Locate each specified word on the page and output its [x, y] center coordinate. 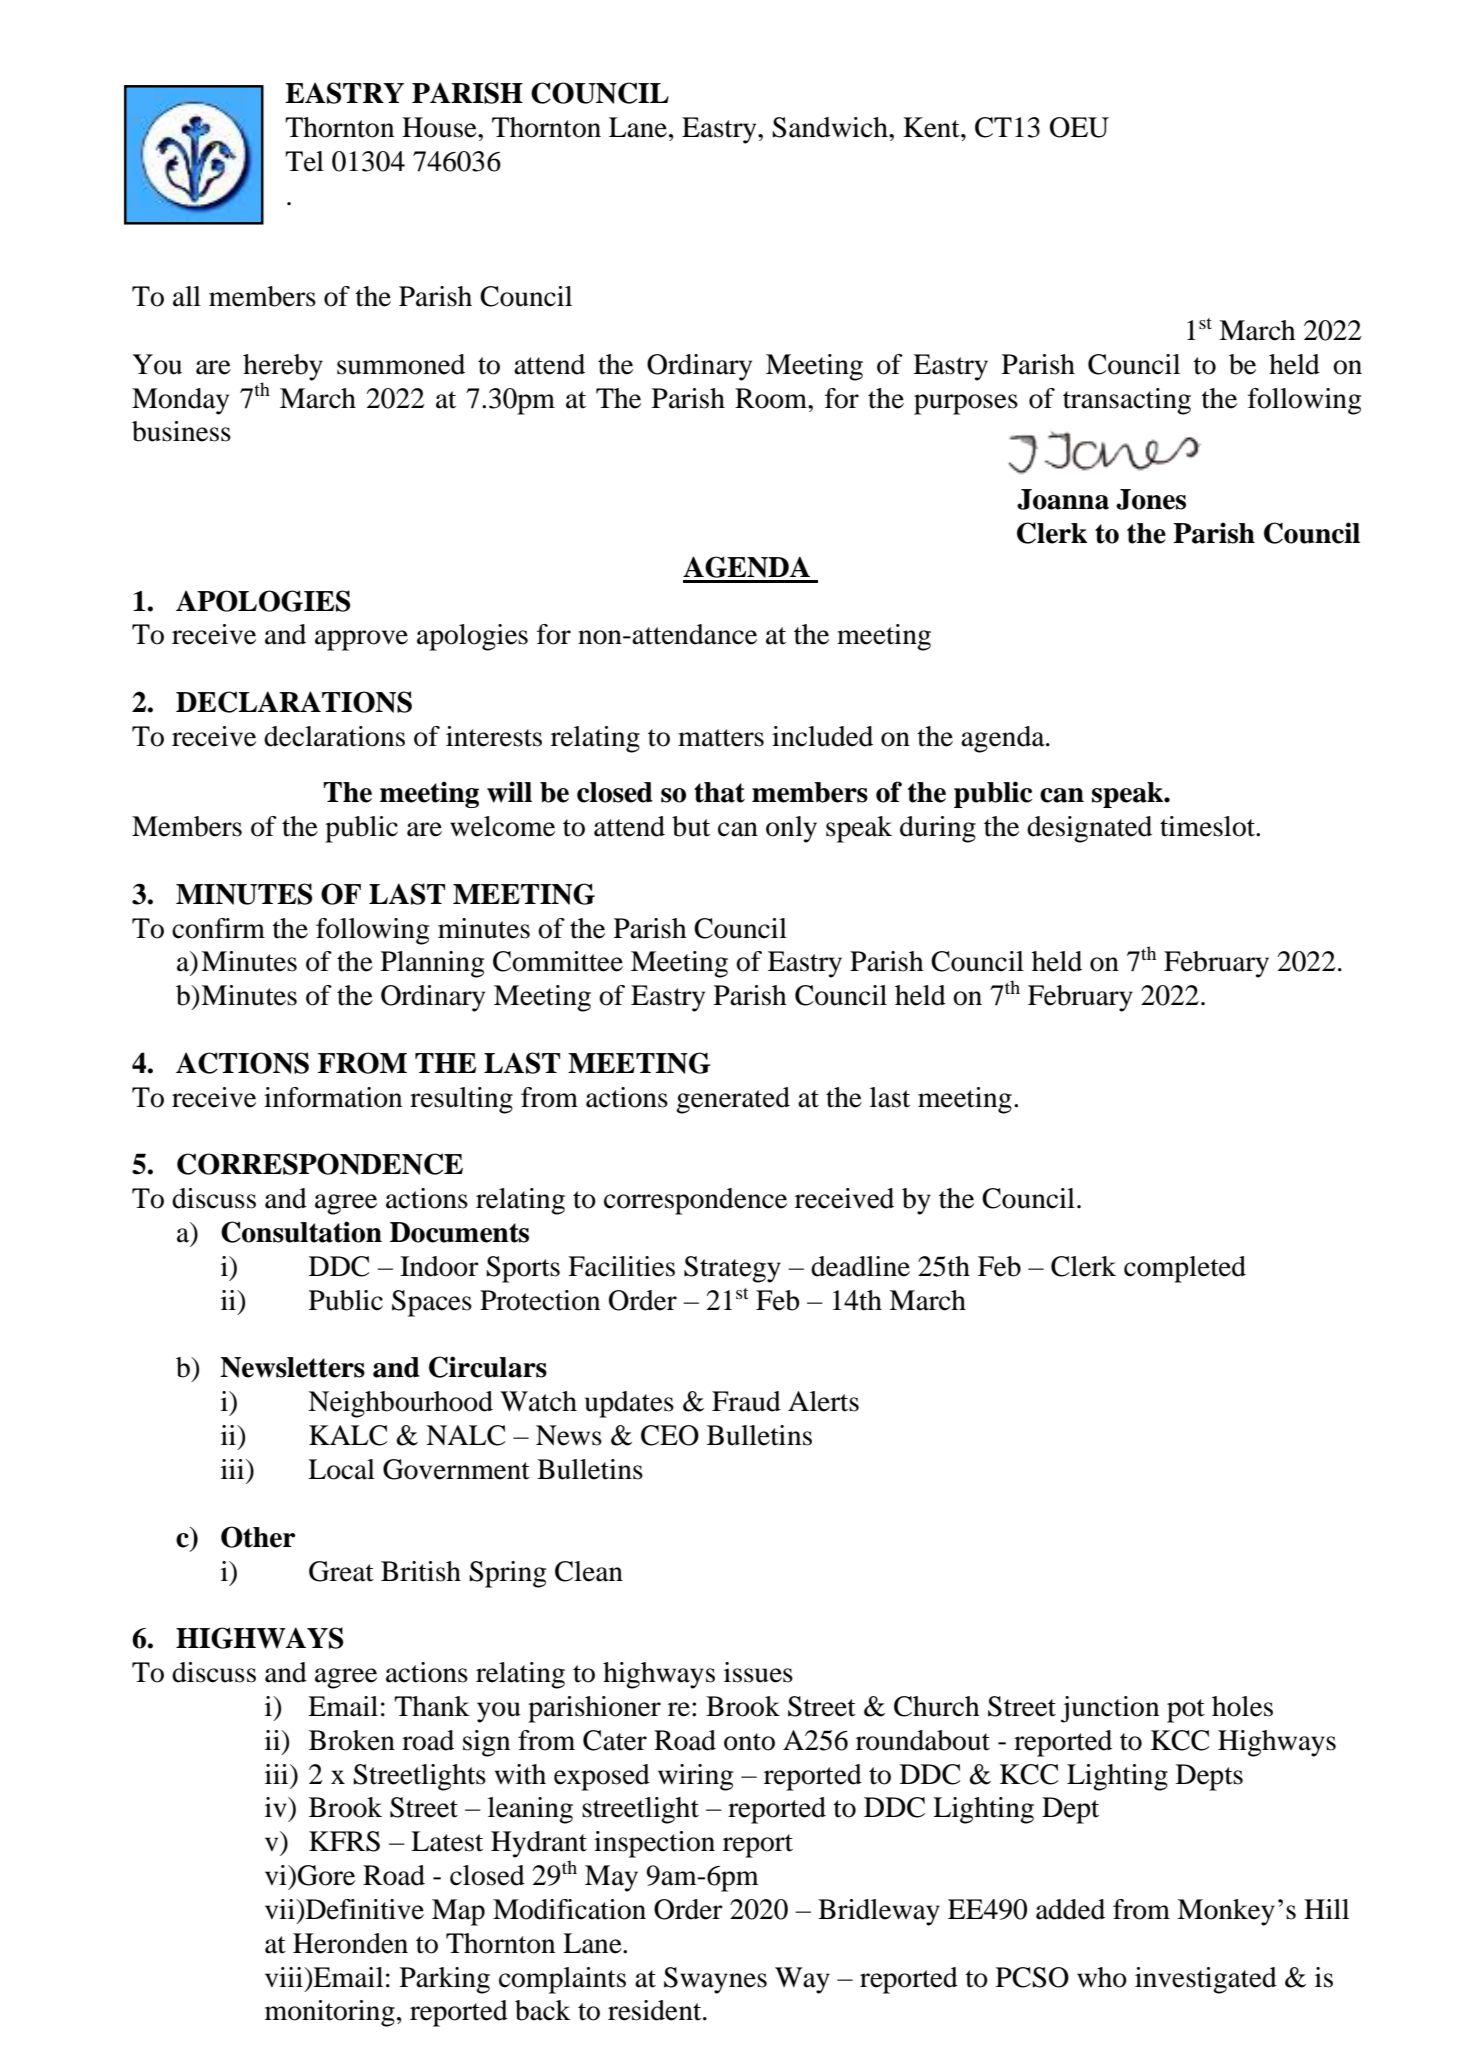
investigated [1206, 1980]
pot [1186, 1711]
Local [341, 1469]
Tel [304, 161]
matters [721, 738]
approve [361, 640]
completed [1185, 1269]
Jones [1151, 499]
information [333, 1097]
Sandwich [831, 127]
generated [733, 1100]
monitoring [330, 2013]
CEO [670, 1435]
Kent [932, 127]
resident [656, 2010]
